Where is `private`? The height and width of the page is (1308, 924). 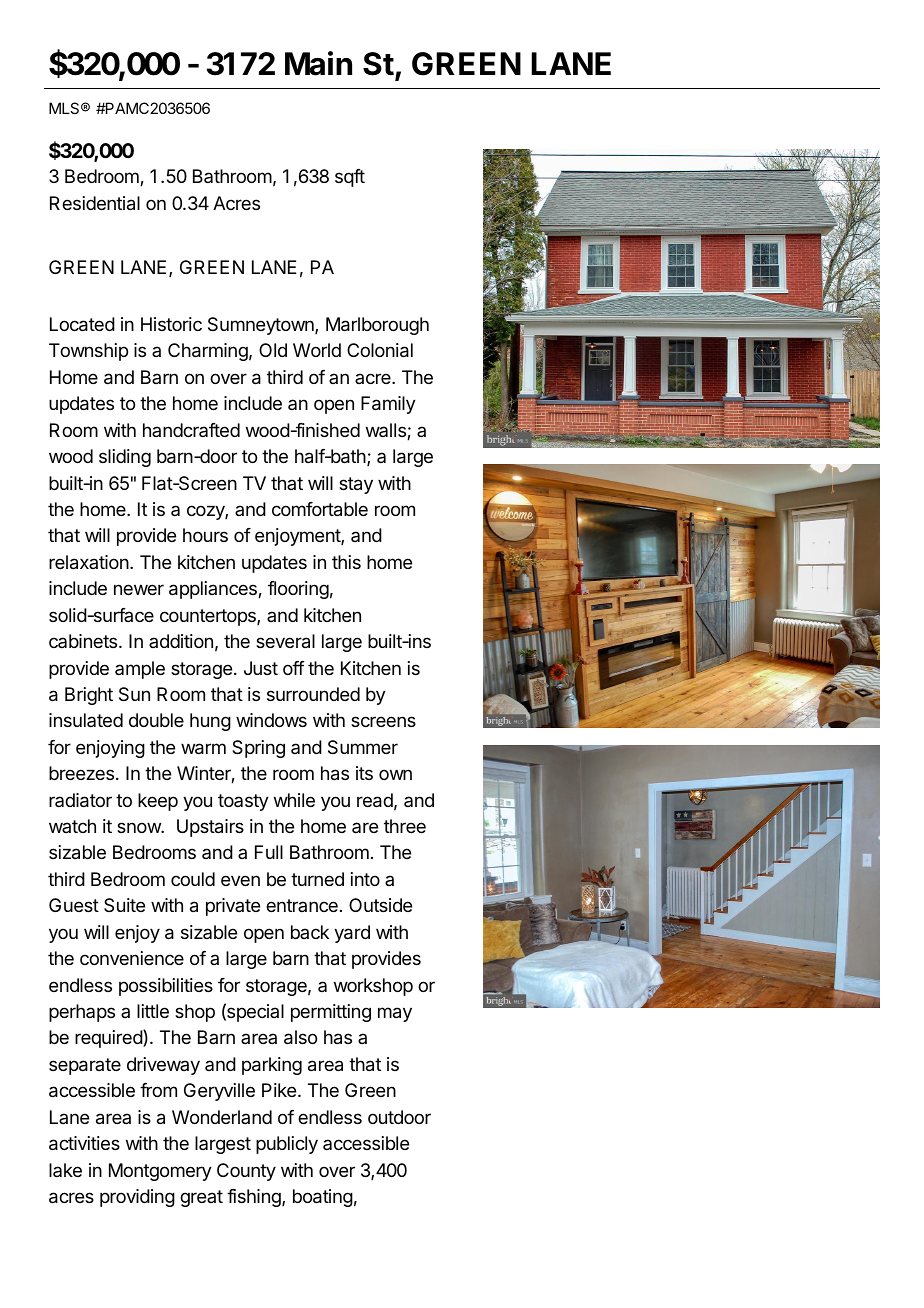 private is located at coordinates (233, 907).
